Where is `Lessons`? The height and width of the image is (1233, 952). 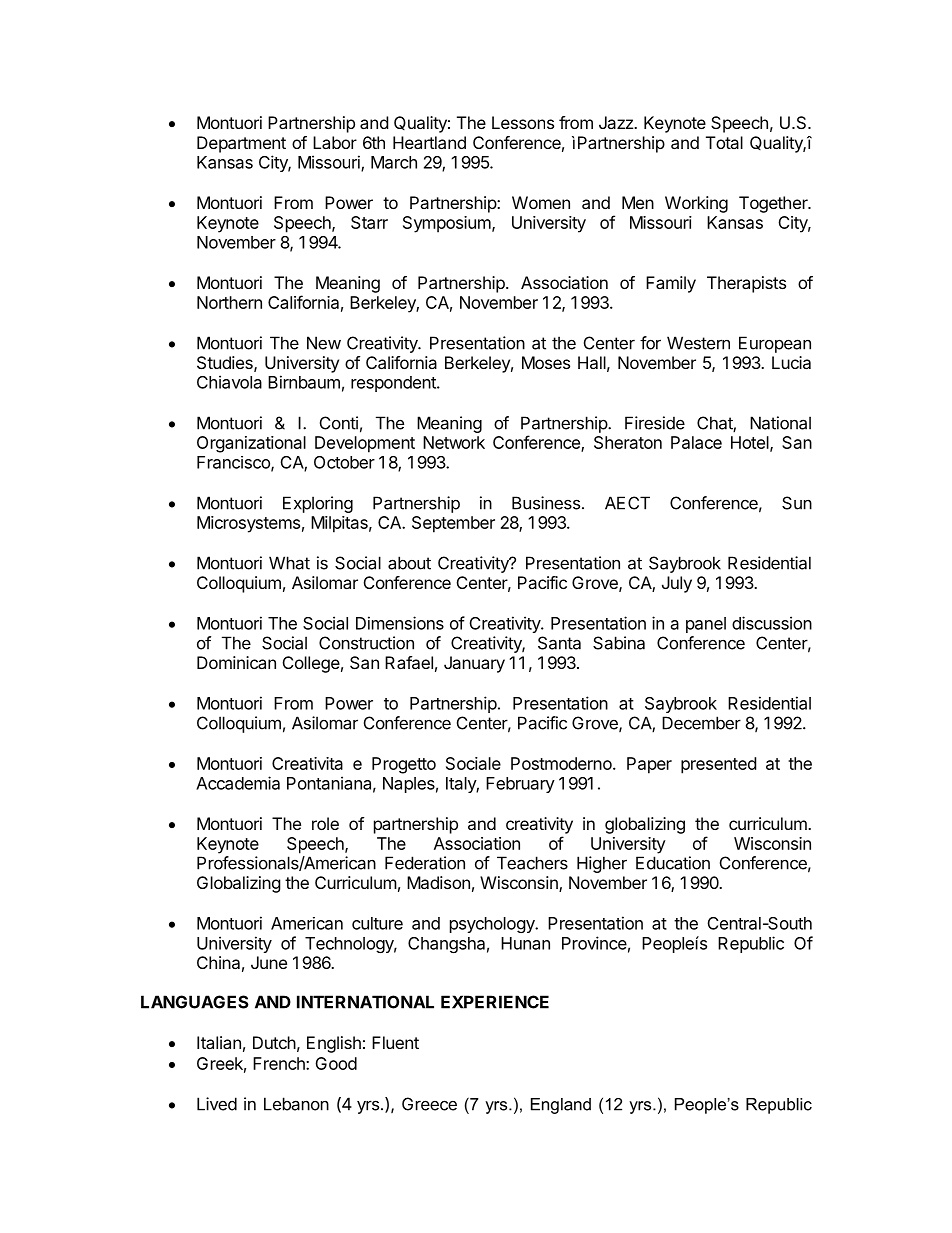 Lessons is located at coordinates (523, 122).
